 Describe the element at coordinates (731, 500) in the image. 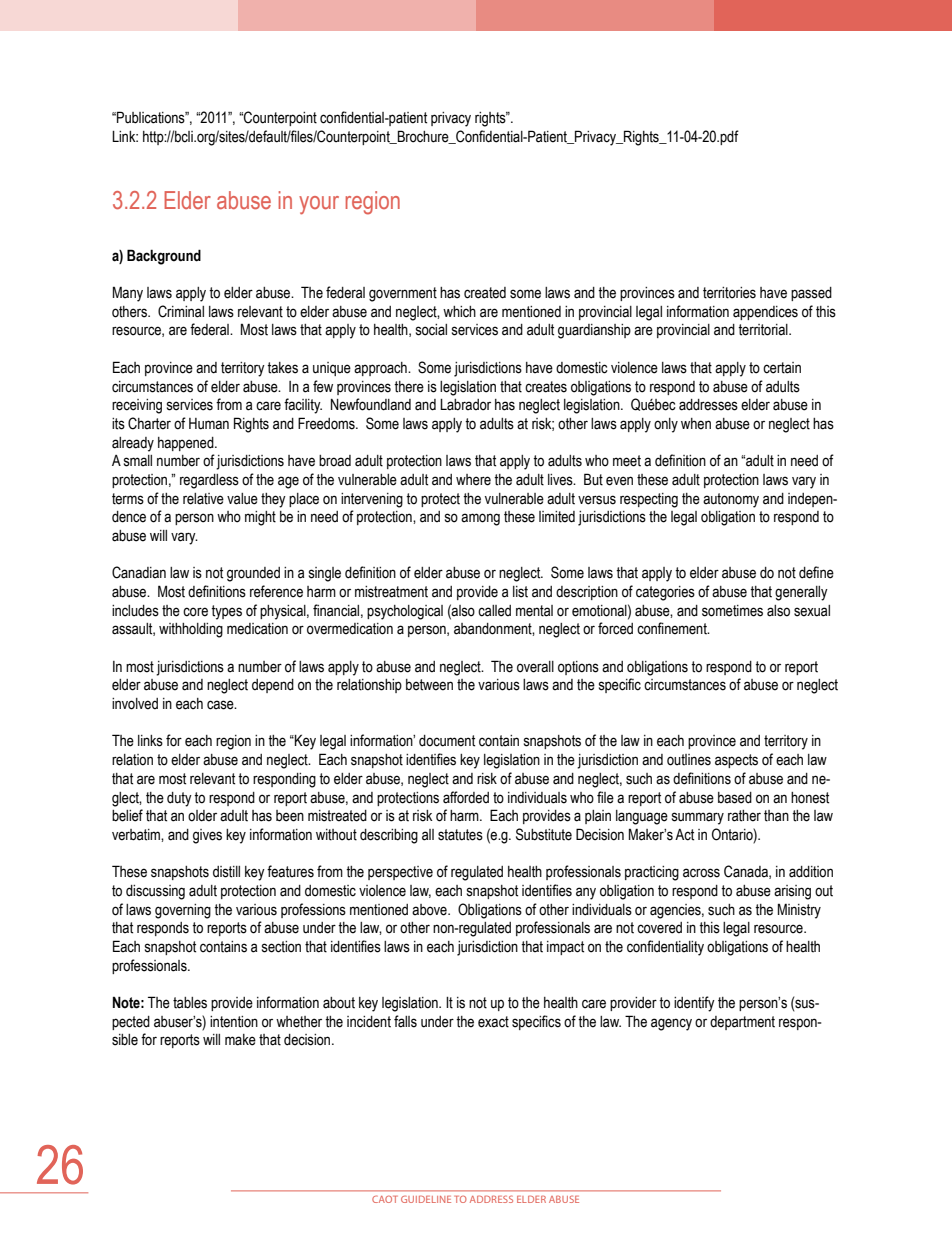

I see `autonomy` at that location.
